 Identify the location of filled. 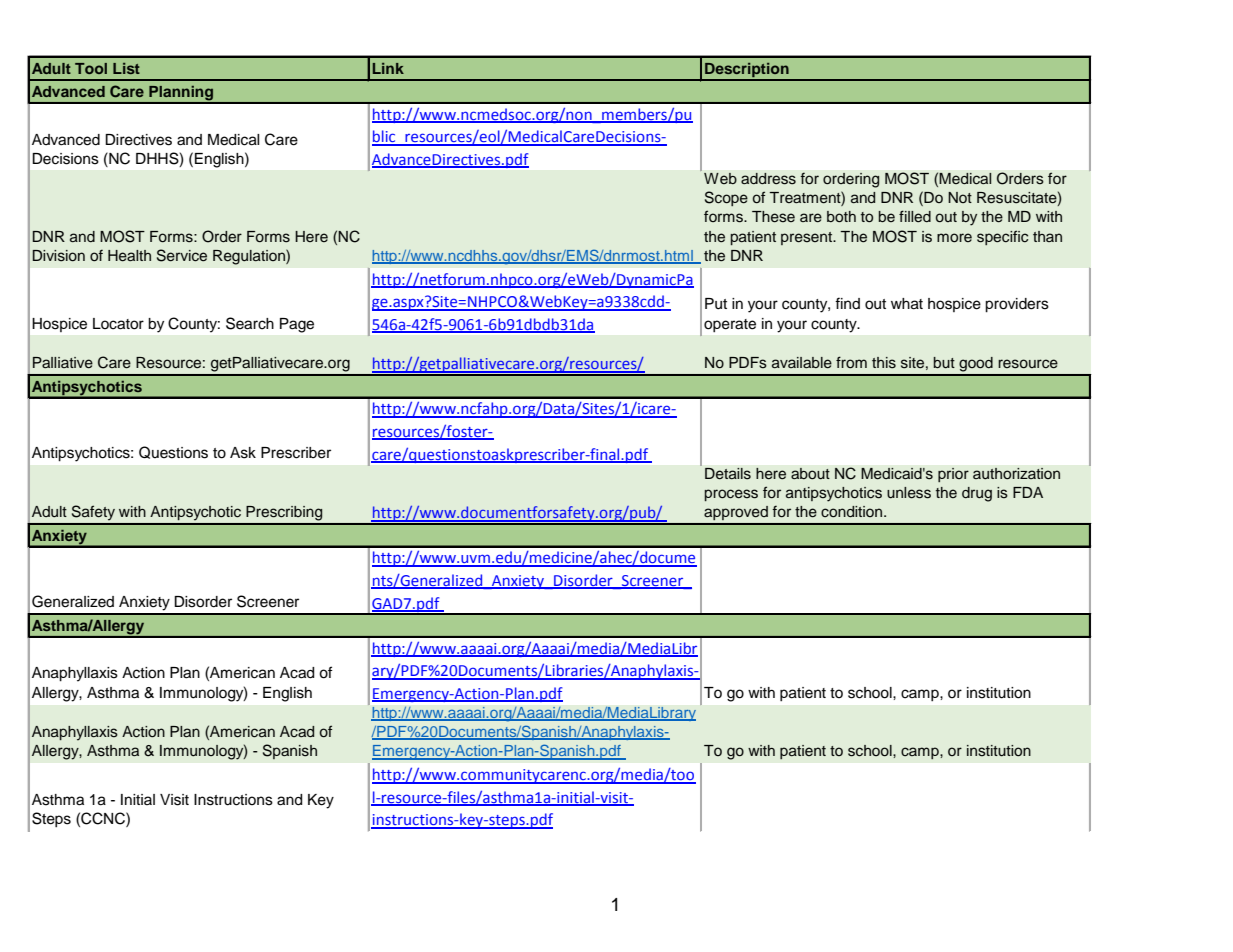
(915, 216).
